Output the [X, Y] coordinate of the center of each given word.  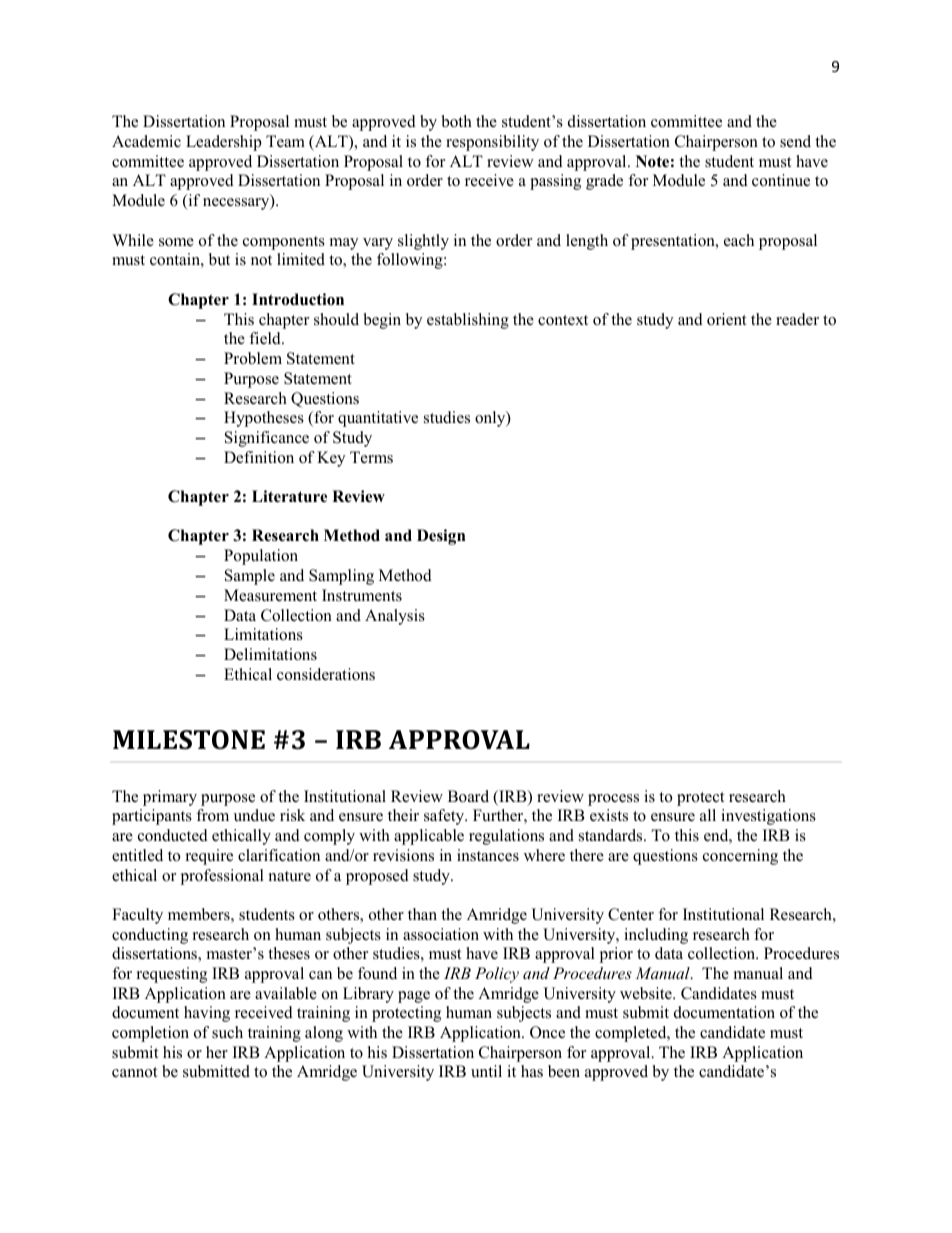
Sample [250, 577]
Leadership [224, 143]
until [486, 1071]
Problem [253, 358]
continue [781, 180]
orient [726, 319]
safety [445, 817]
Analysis [395, 617]
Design [441, 537]
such [227, 1032]
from [212, 815]
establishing [468, 321]
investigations [768, 817]
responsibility [492, 143]
